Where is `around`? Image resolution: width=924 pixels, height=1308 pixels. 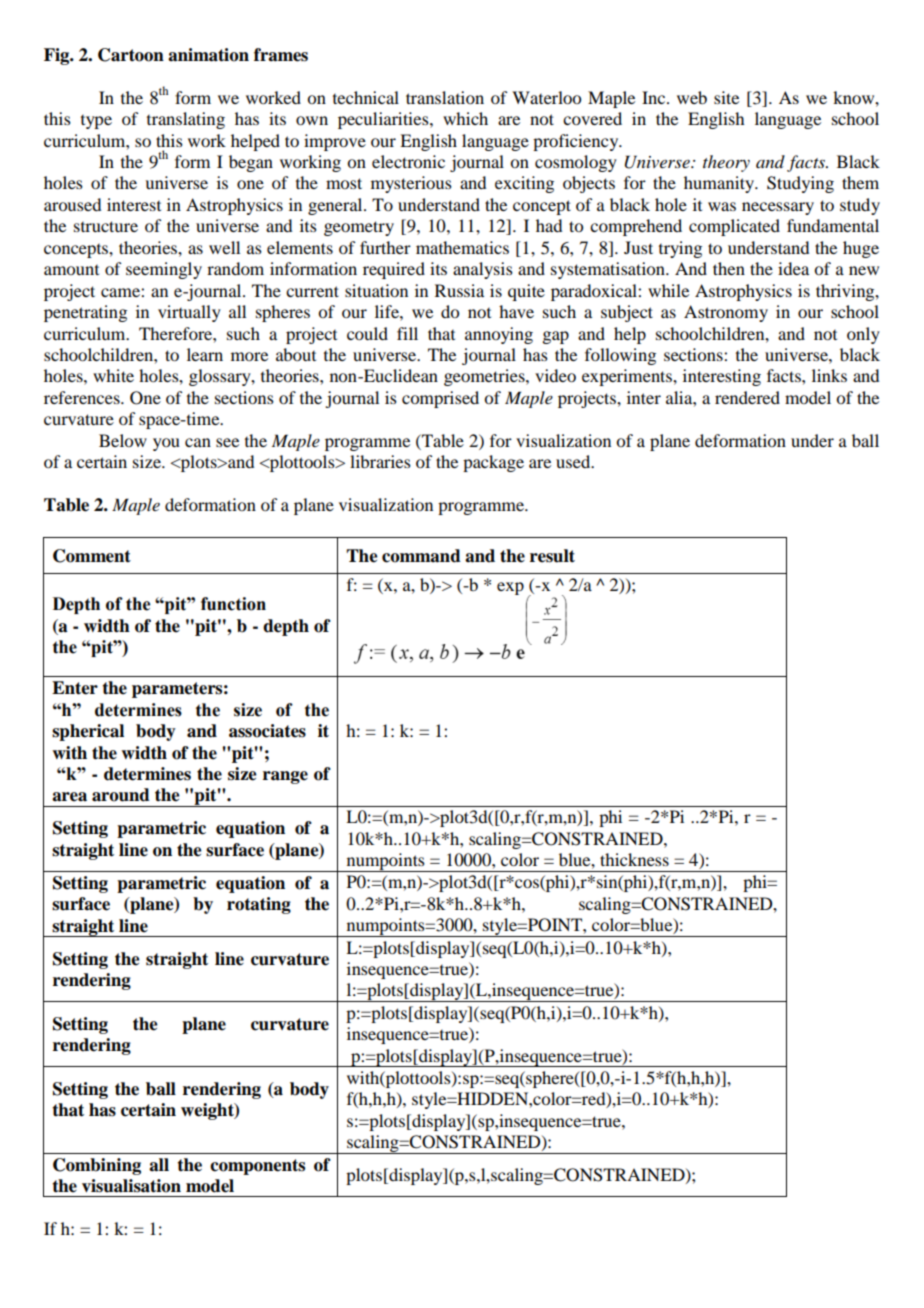
around is located at coordinates (121, 795).
